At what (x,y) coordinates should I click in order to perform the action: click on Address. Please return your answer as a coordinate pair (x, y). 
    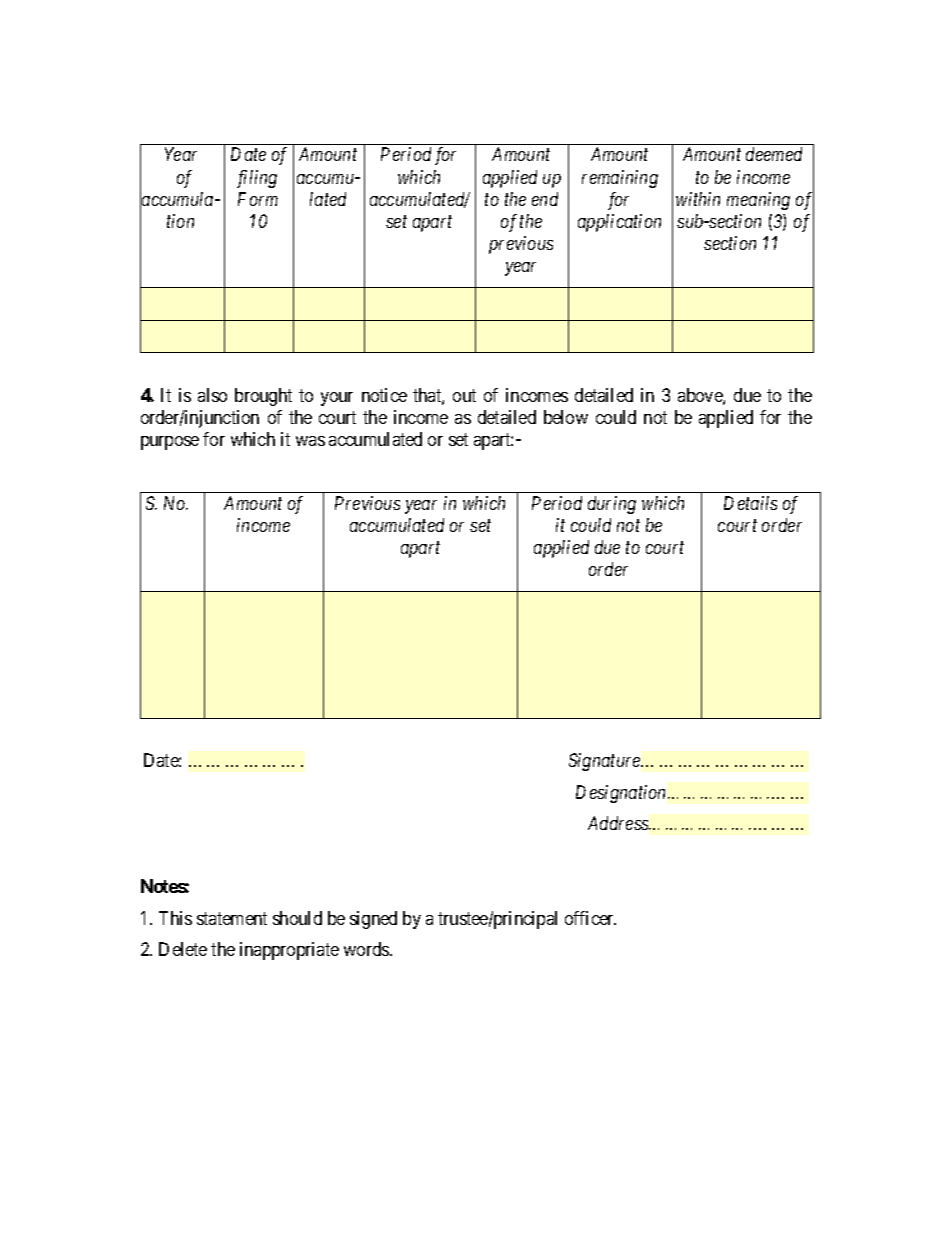
    Looking at the image, I should click on (619, 823).
